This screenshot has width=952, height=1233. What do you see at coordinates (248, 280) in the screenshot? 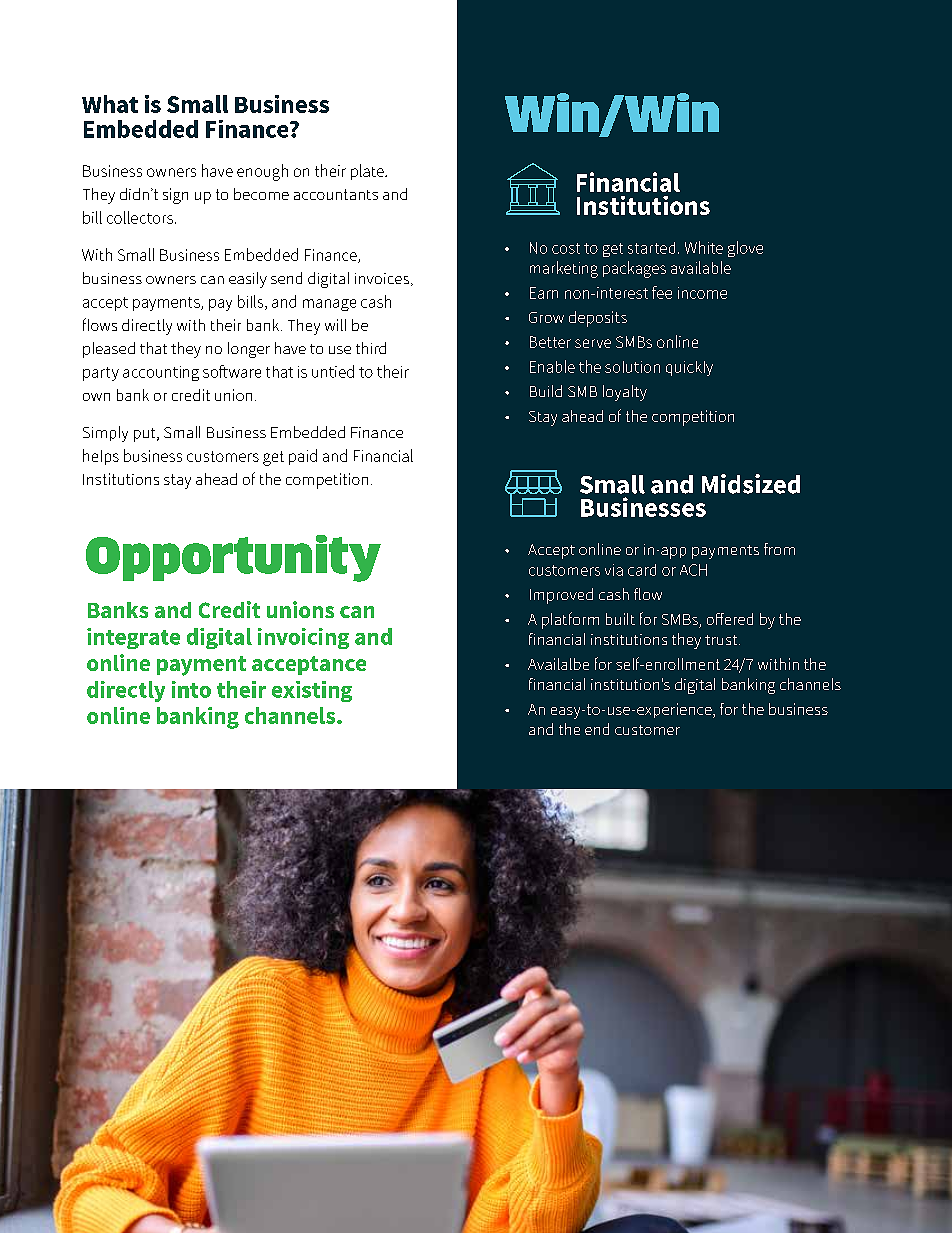
I see `easily` at bounding box center [248, 280].
